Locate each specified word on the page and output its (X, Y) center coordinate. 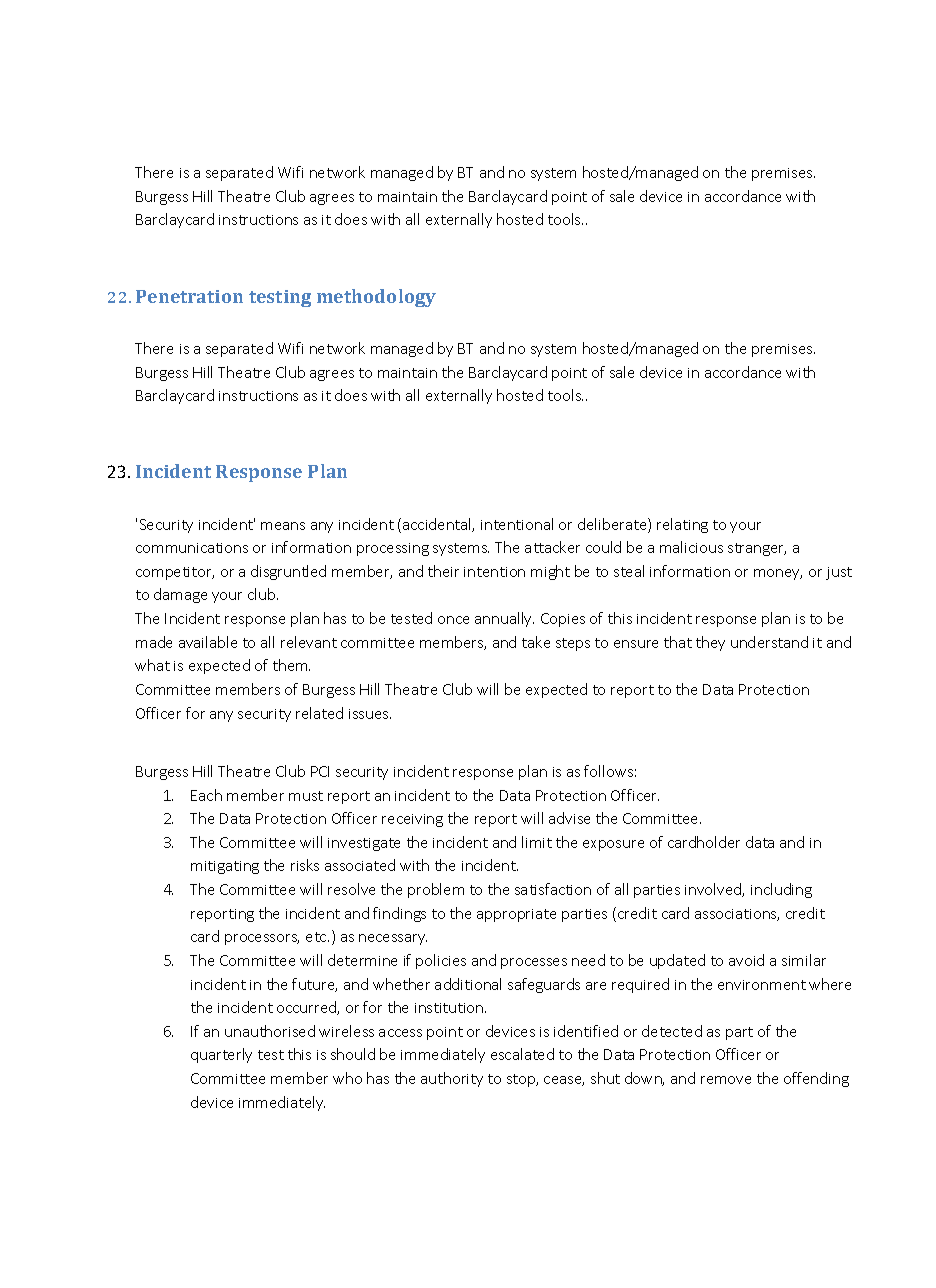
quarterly (221, 1055)
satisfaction (553, 889)
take (536, 642)
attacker (552, 547)
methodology (376, 298)
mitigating (225, 867)
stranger (757, 549)
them (291, 665)
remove (726, 1080)
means (283, 526)
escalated (522, 1054)
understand (769, 642)
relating (682, 525)
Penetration (189, 296)
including (781, 890)
